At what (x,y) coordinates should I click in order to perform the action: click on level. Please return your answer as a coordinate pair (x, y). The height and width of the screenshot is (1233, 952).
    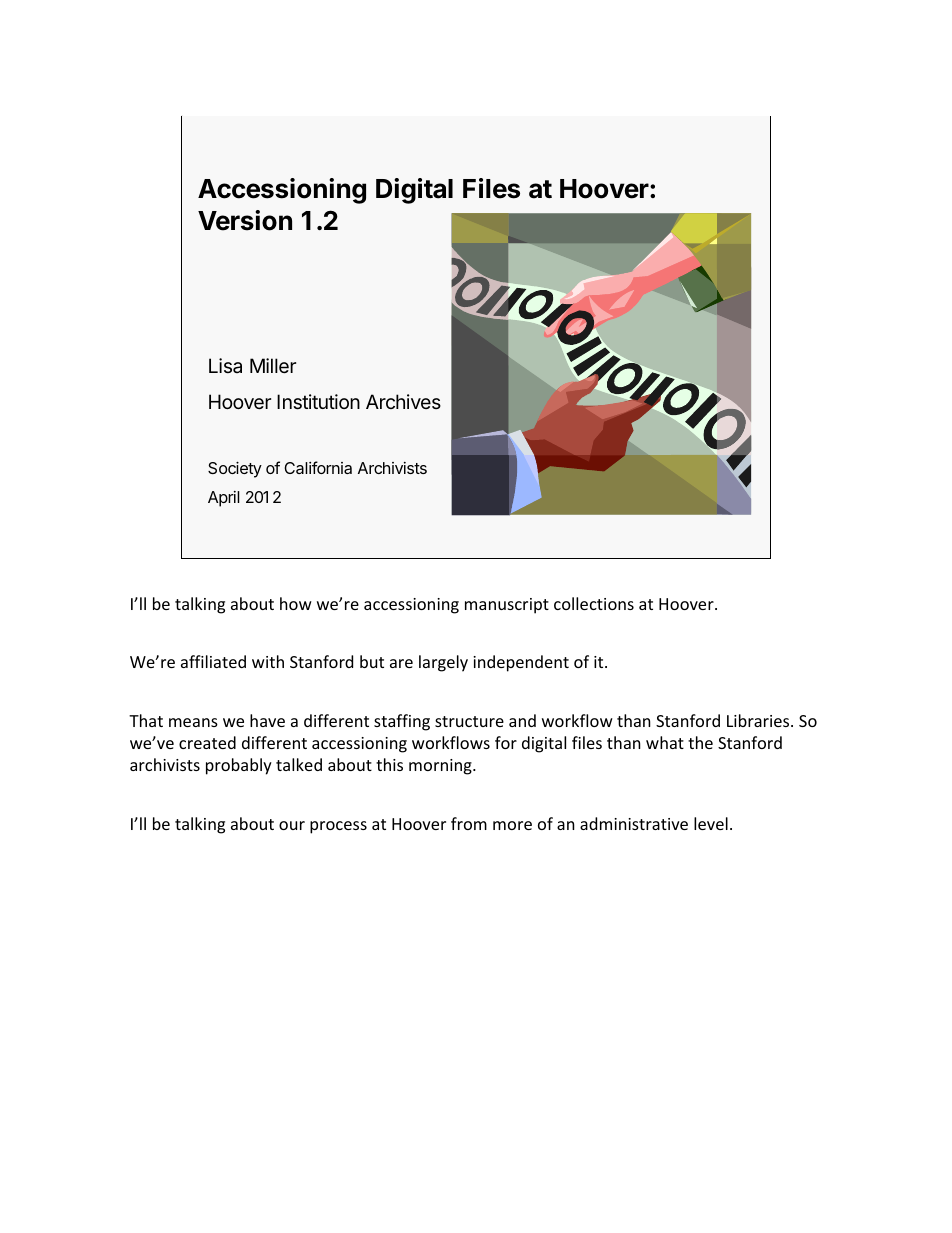
    Looking at the image, I should click on (711, 823).
